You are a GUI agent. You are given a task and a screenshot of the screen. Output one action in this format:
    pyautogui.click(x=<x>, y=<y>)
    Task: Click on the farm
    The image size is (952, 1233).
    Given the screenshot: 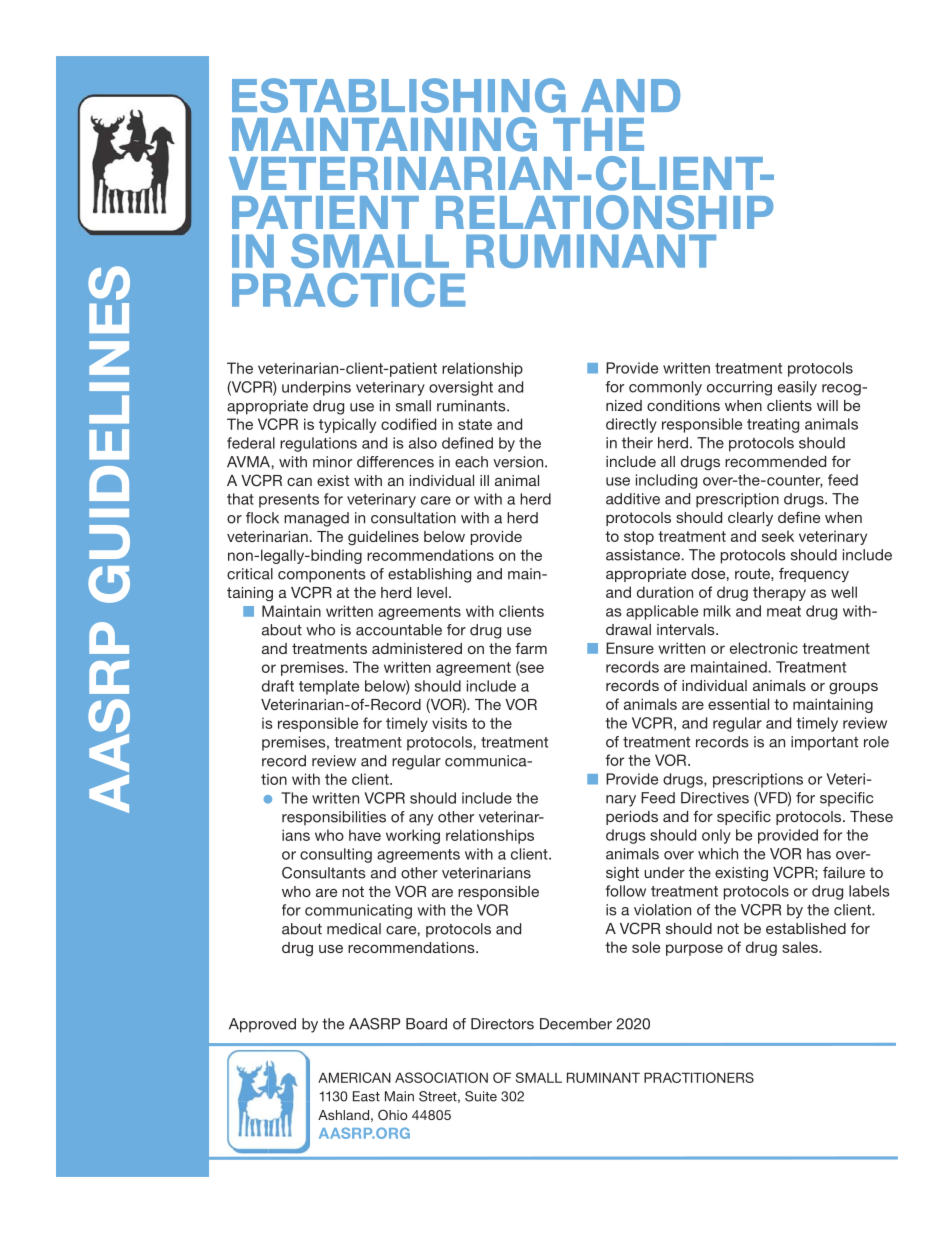 What is the action you would take?
    pyautogui.click(x=531, y=648)
